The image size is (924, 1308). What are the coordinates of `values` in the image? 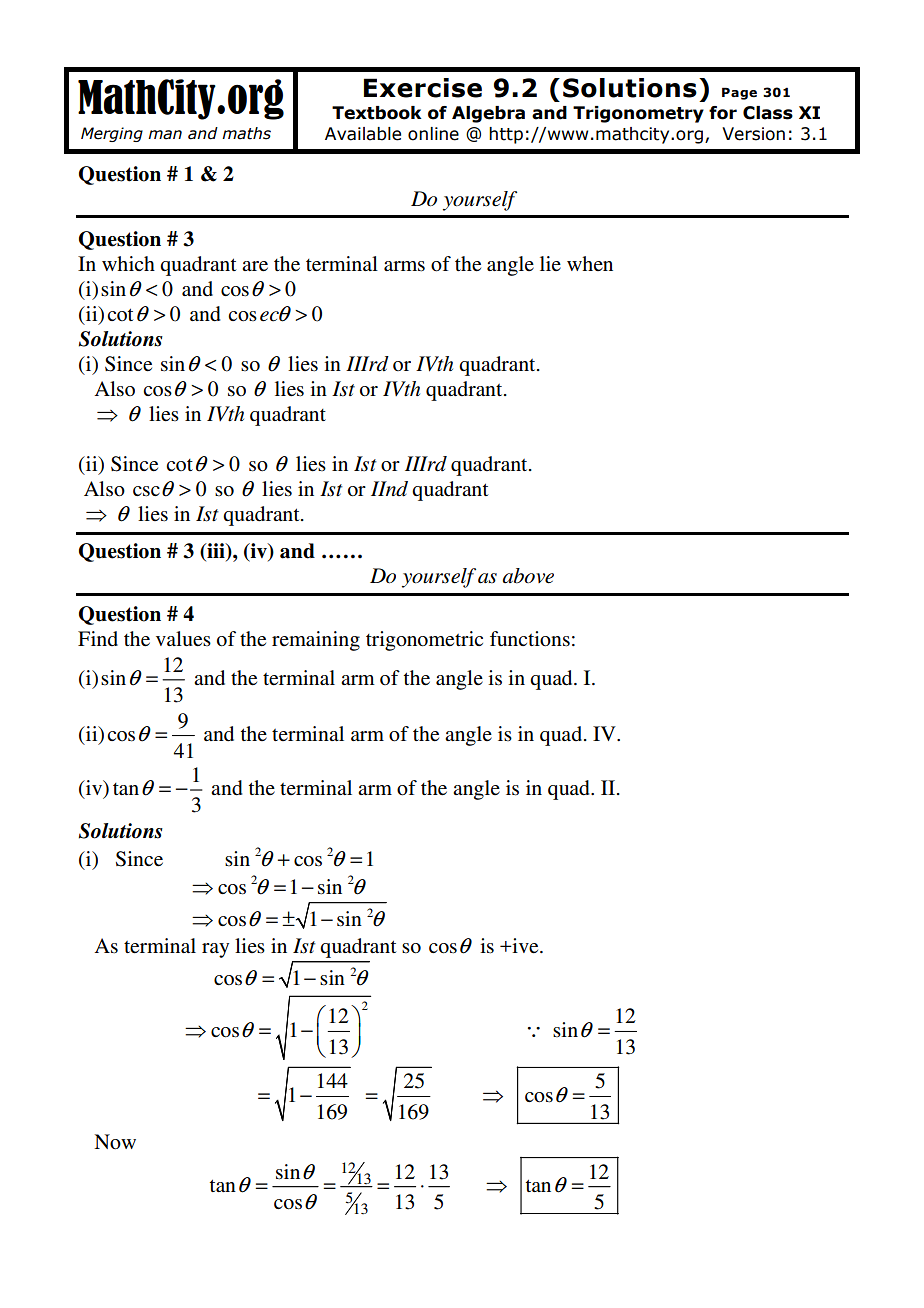 It's located at (183, 639).
